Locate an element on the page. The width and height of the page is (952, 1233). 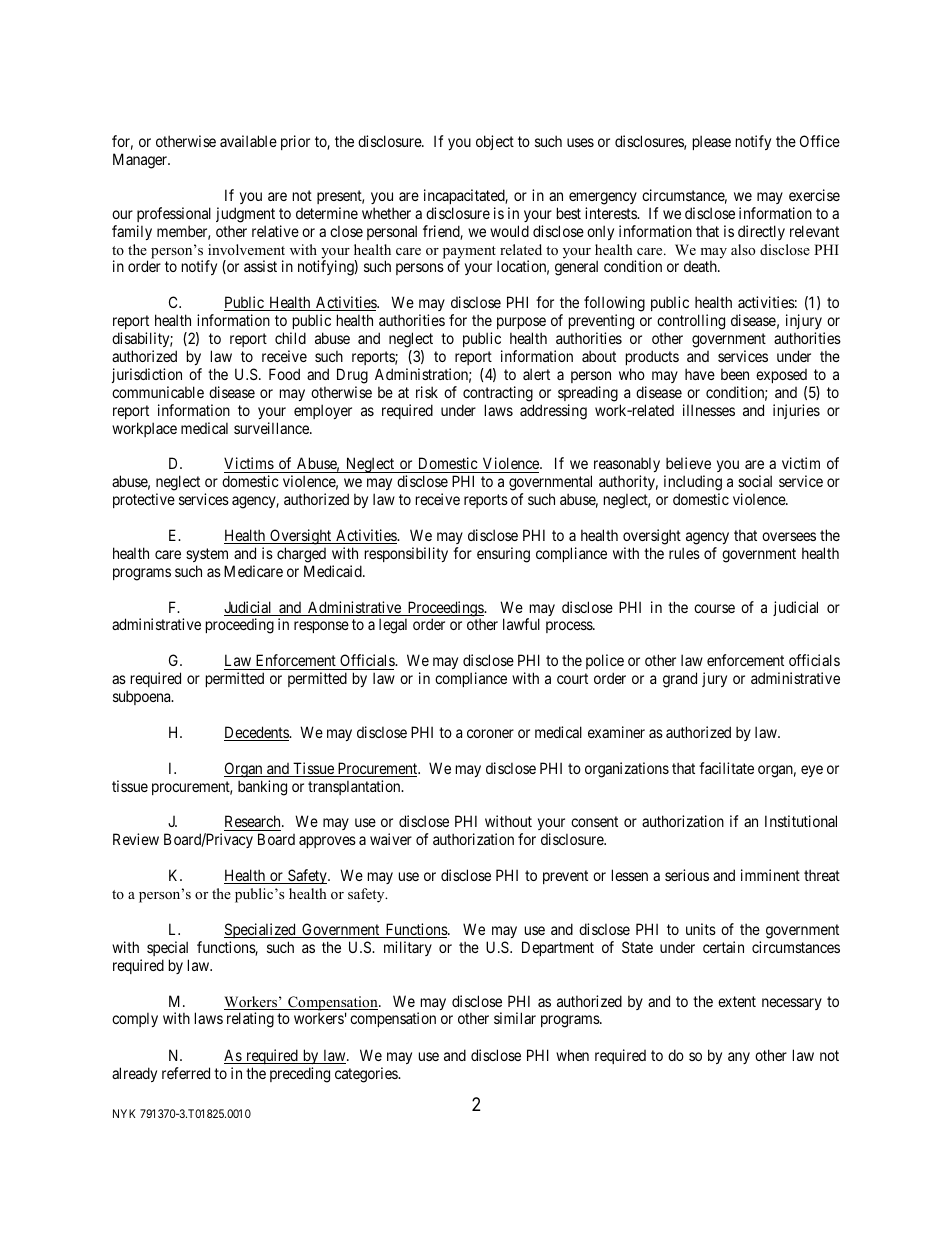
banking is located at coordinates (262, 788).
